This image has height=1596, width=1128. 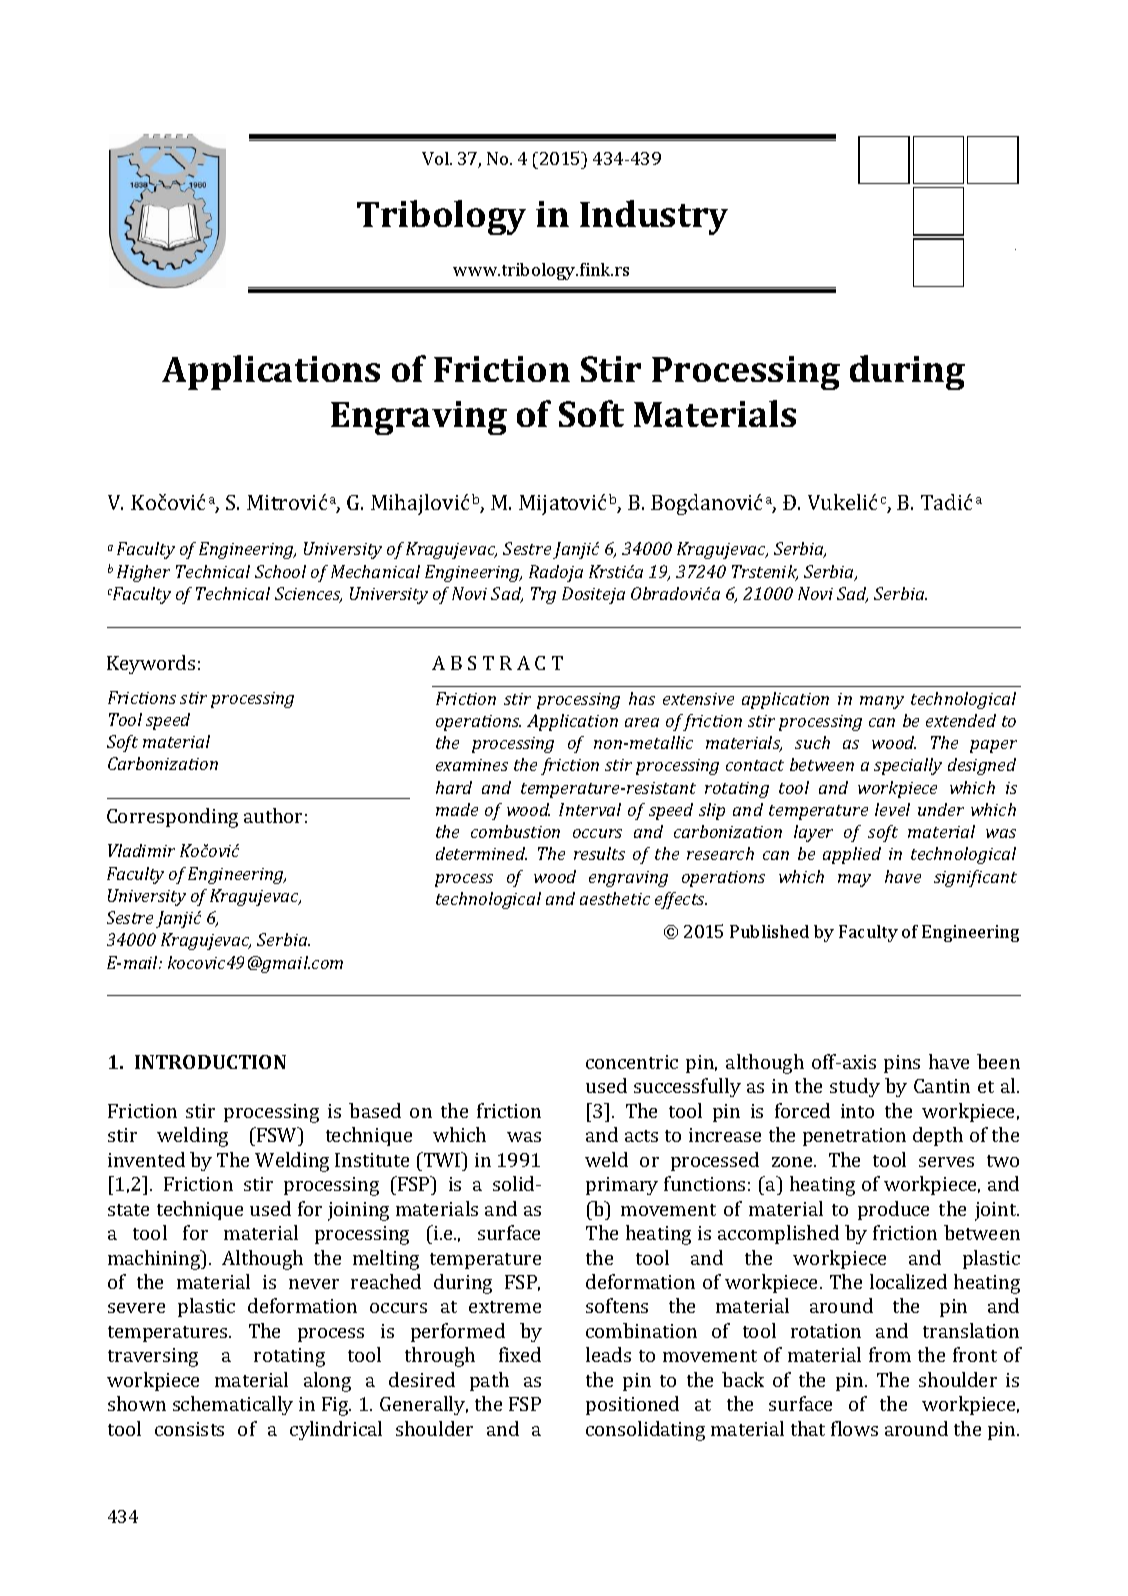 I want to click on Vol, so click(x=436, y=158).
